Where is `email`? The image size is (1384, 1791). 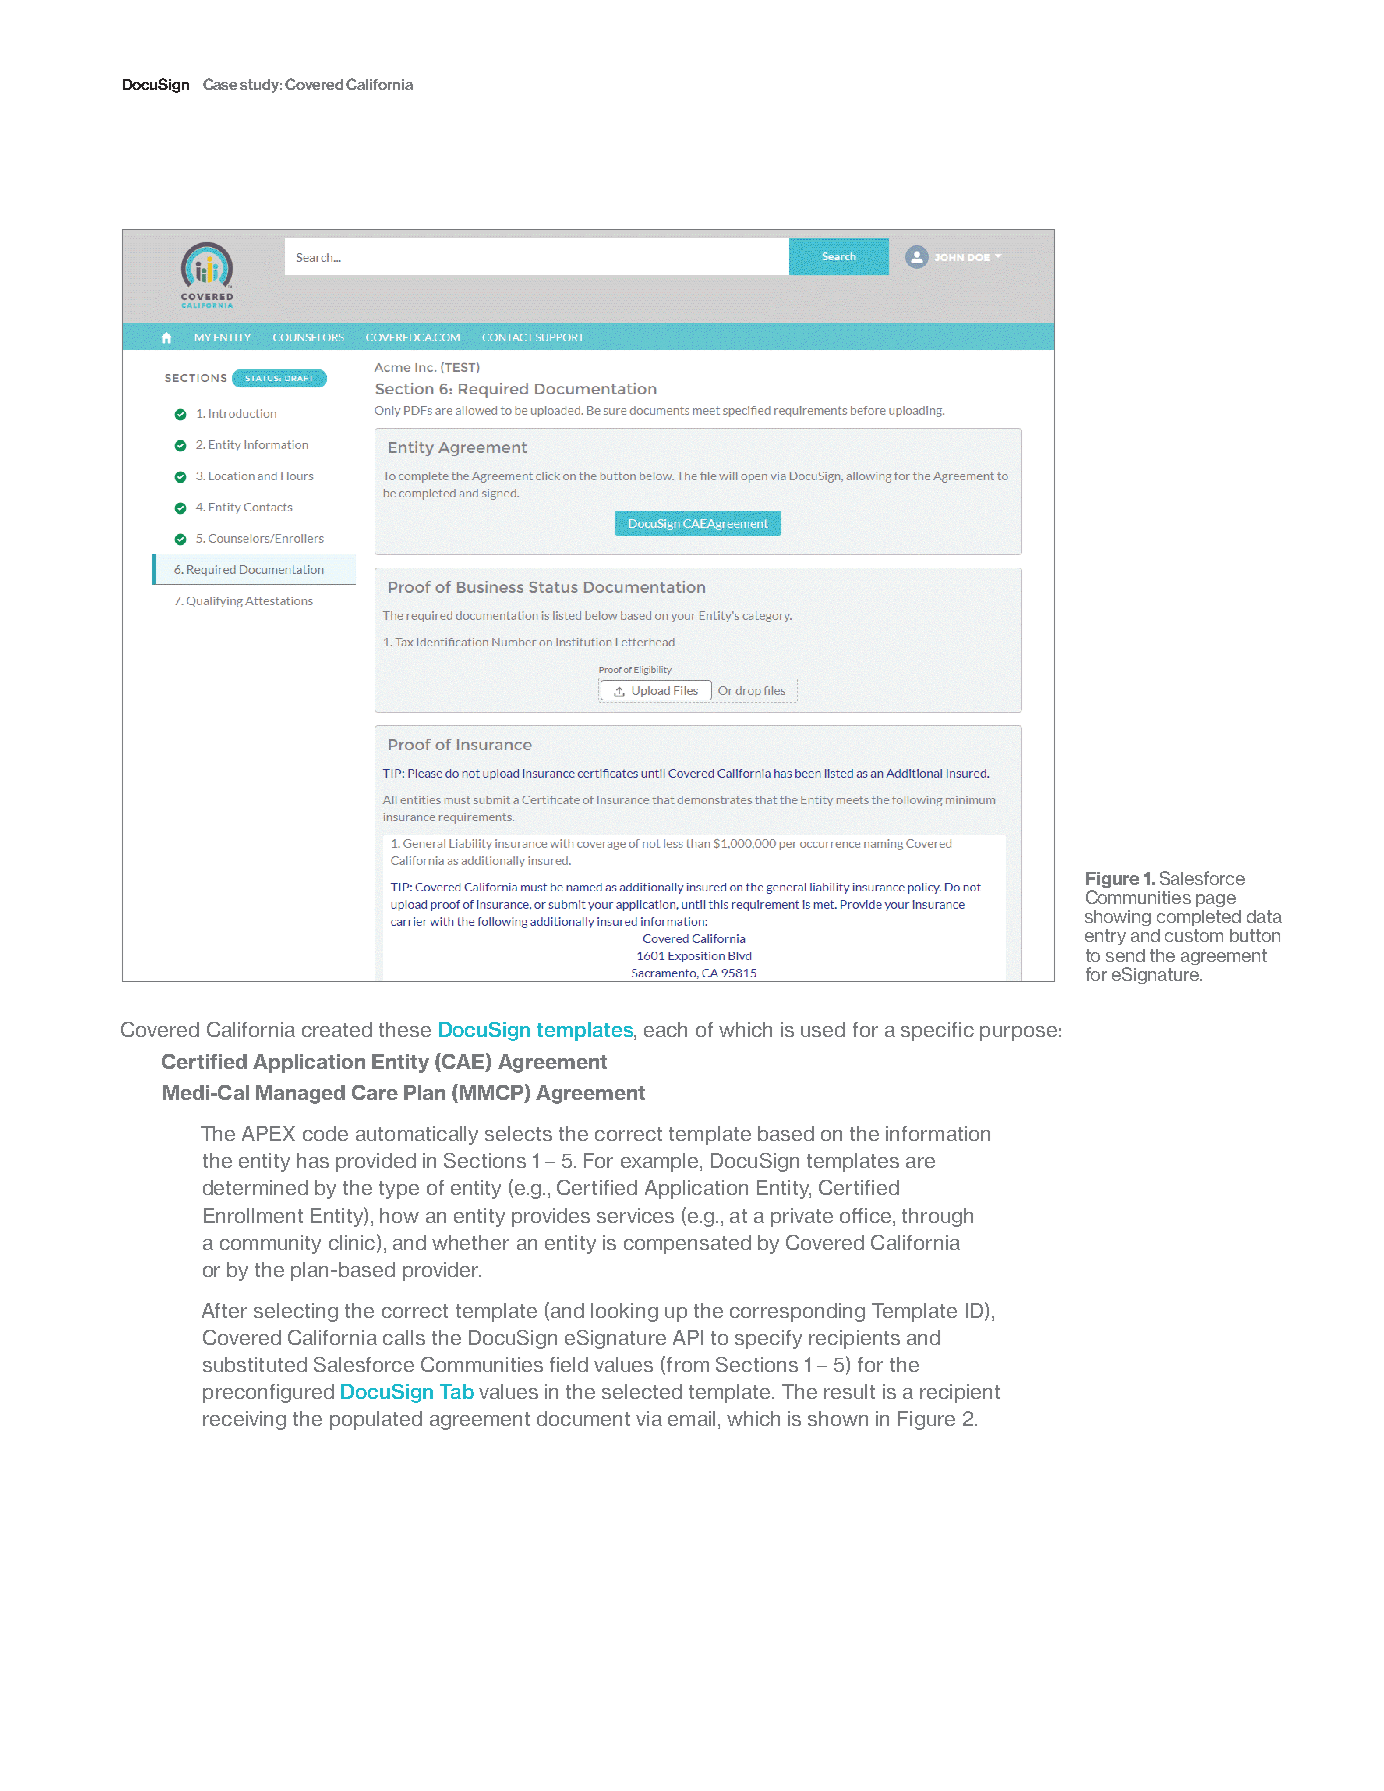 email is located at coordinates (691, 1418).
